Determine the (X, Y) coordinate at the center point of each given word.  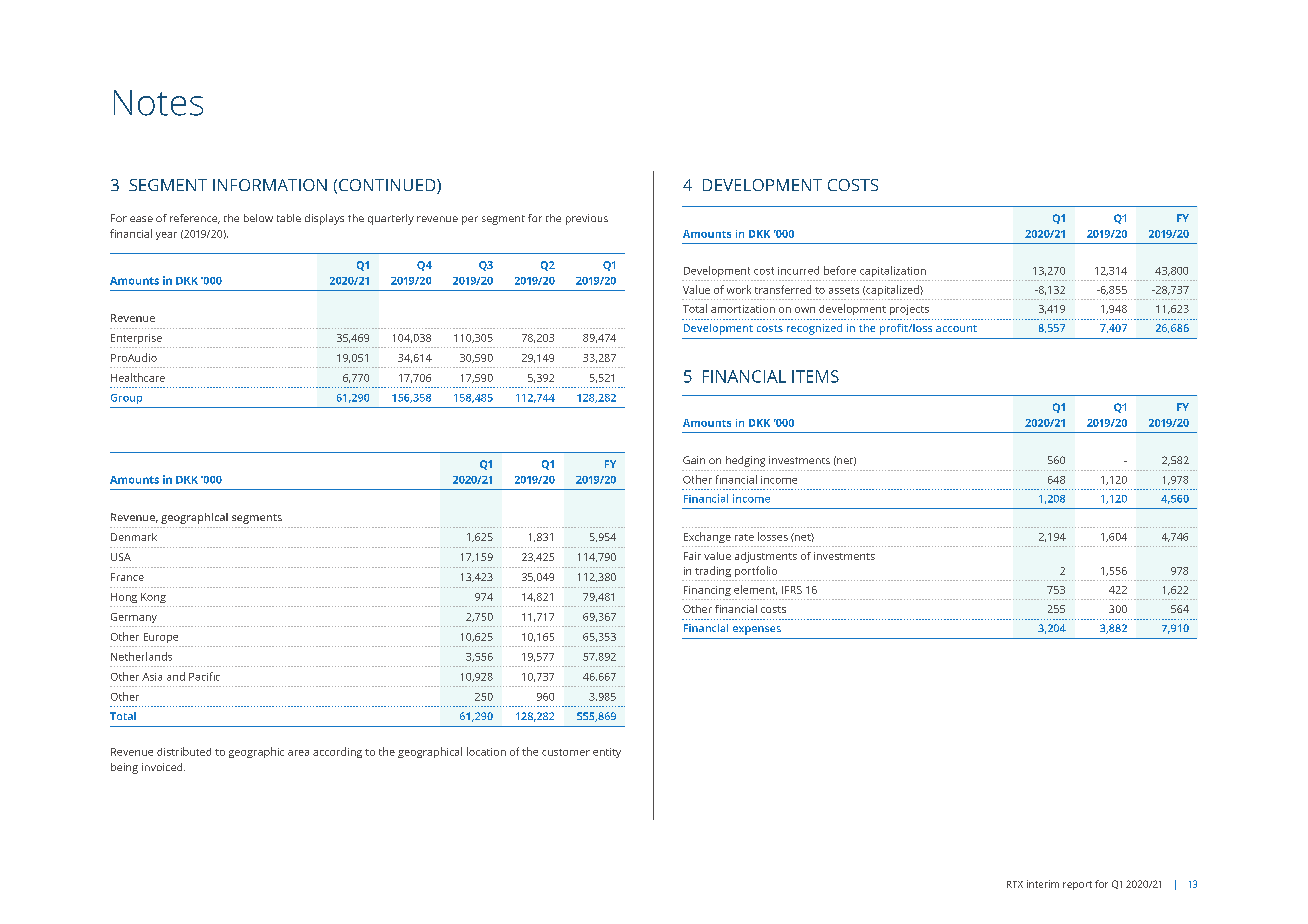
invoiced (163, 767)
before (840, 270)
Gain (694, 460)
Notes (158, 103)
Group (126, 399)
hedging (745, 461)
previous (587, 219)
